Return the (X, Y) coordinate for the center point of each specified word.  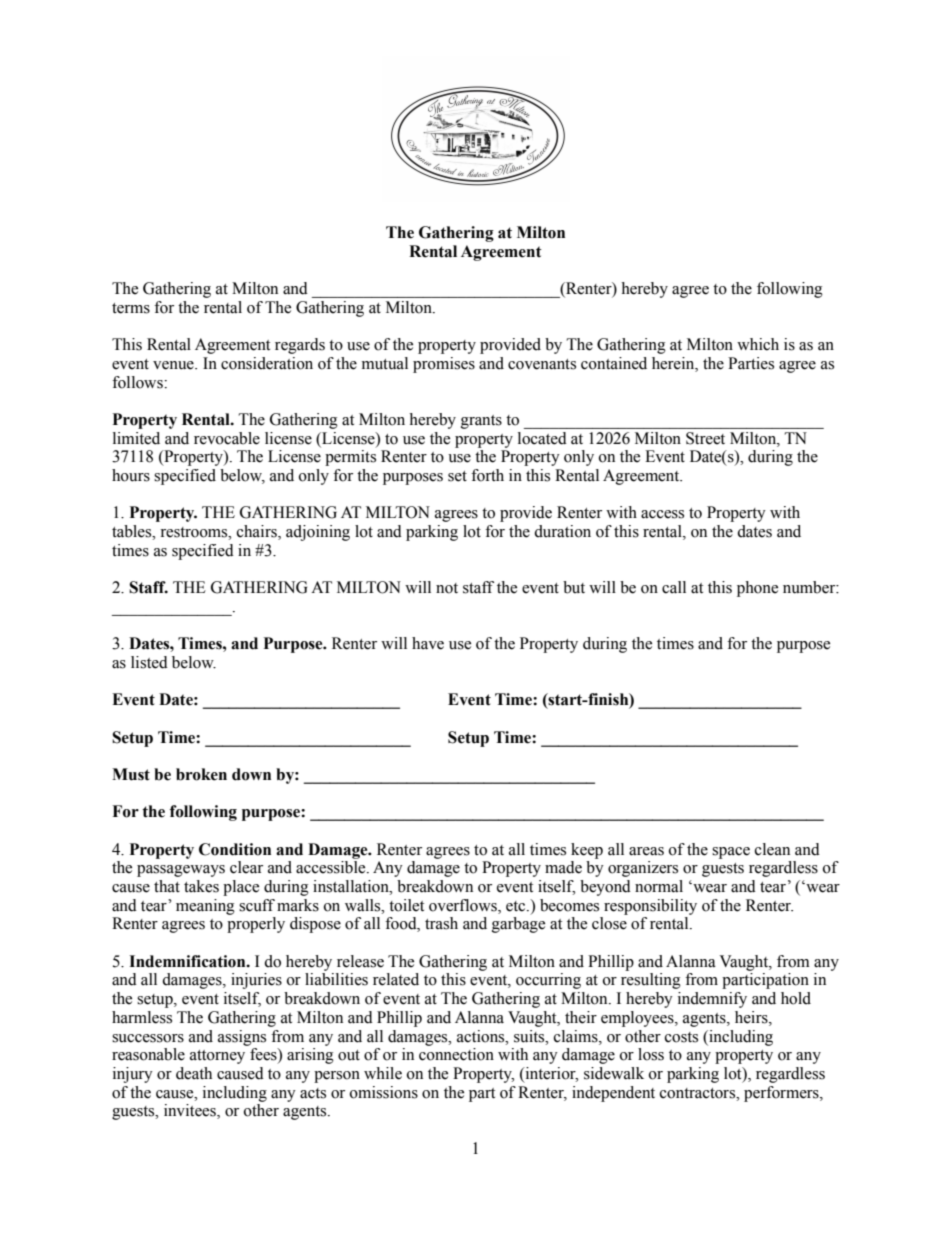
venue (174, 365)
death (194, 1073)
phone (757, 589)
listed (149, 662)
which (758, 344)
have (428, 643)
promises (444, 365)
